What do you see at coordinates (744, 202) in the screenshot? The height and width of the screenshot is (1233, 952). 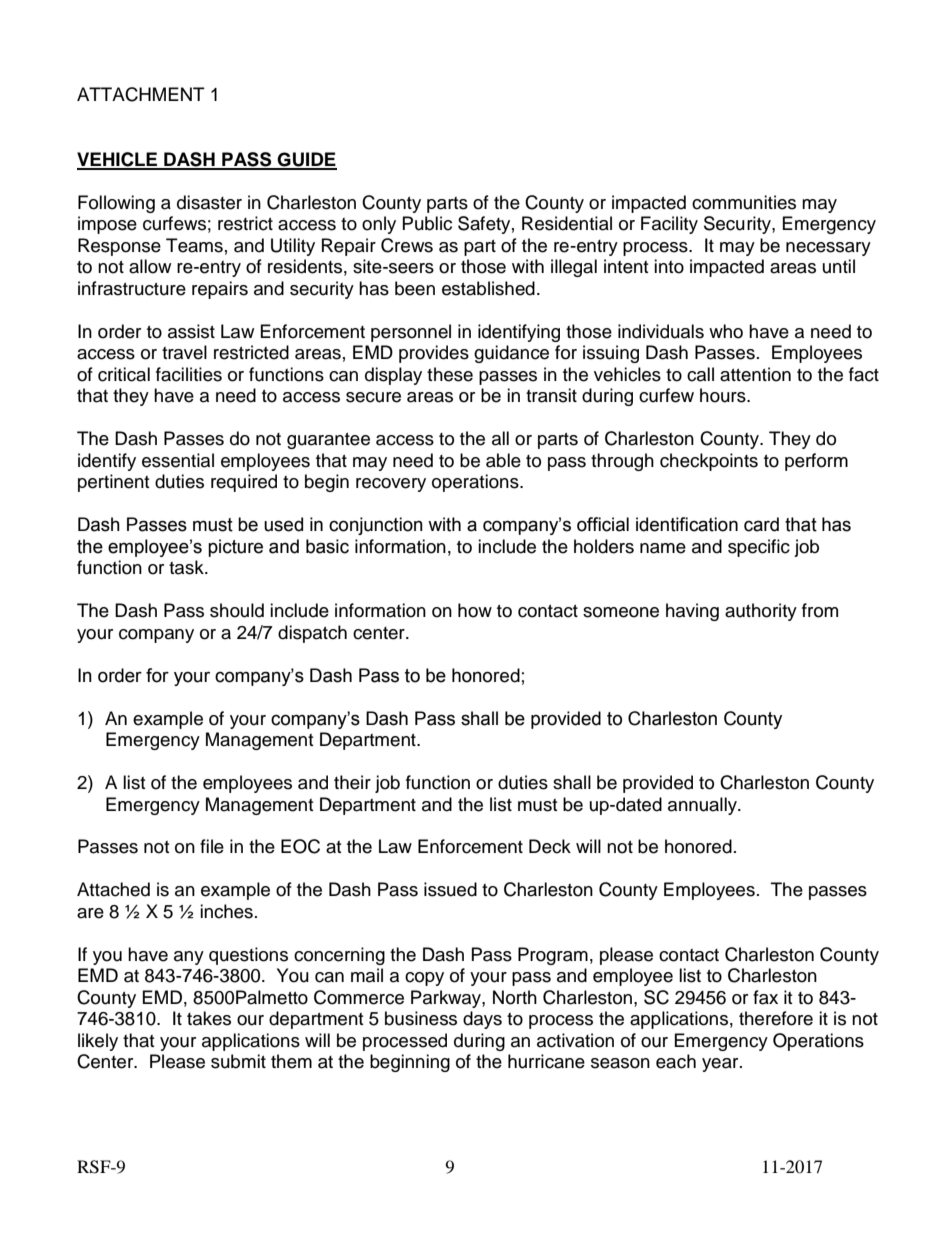 I see `communities` at bounding box center [744, 202].
